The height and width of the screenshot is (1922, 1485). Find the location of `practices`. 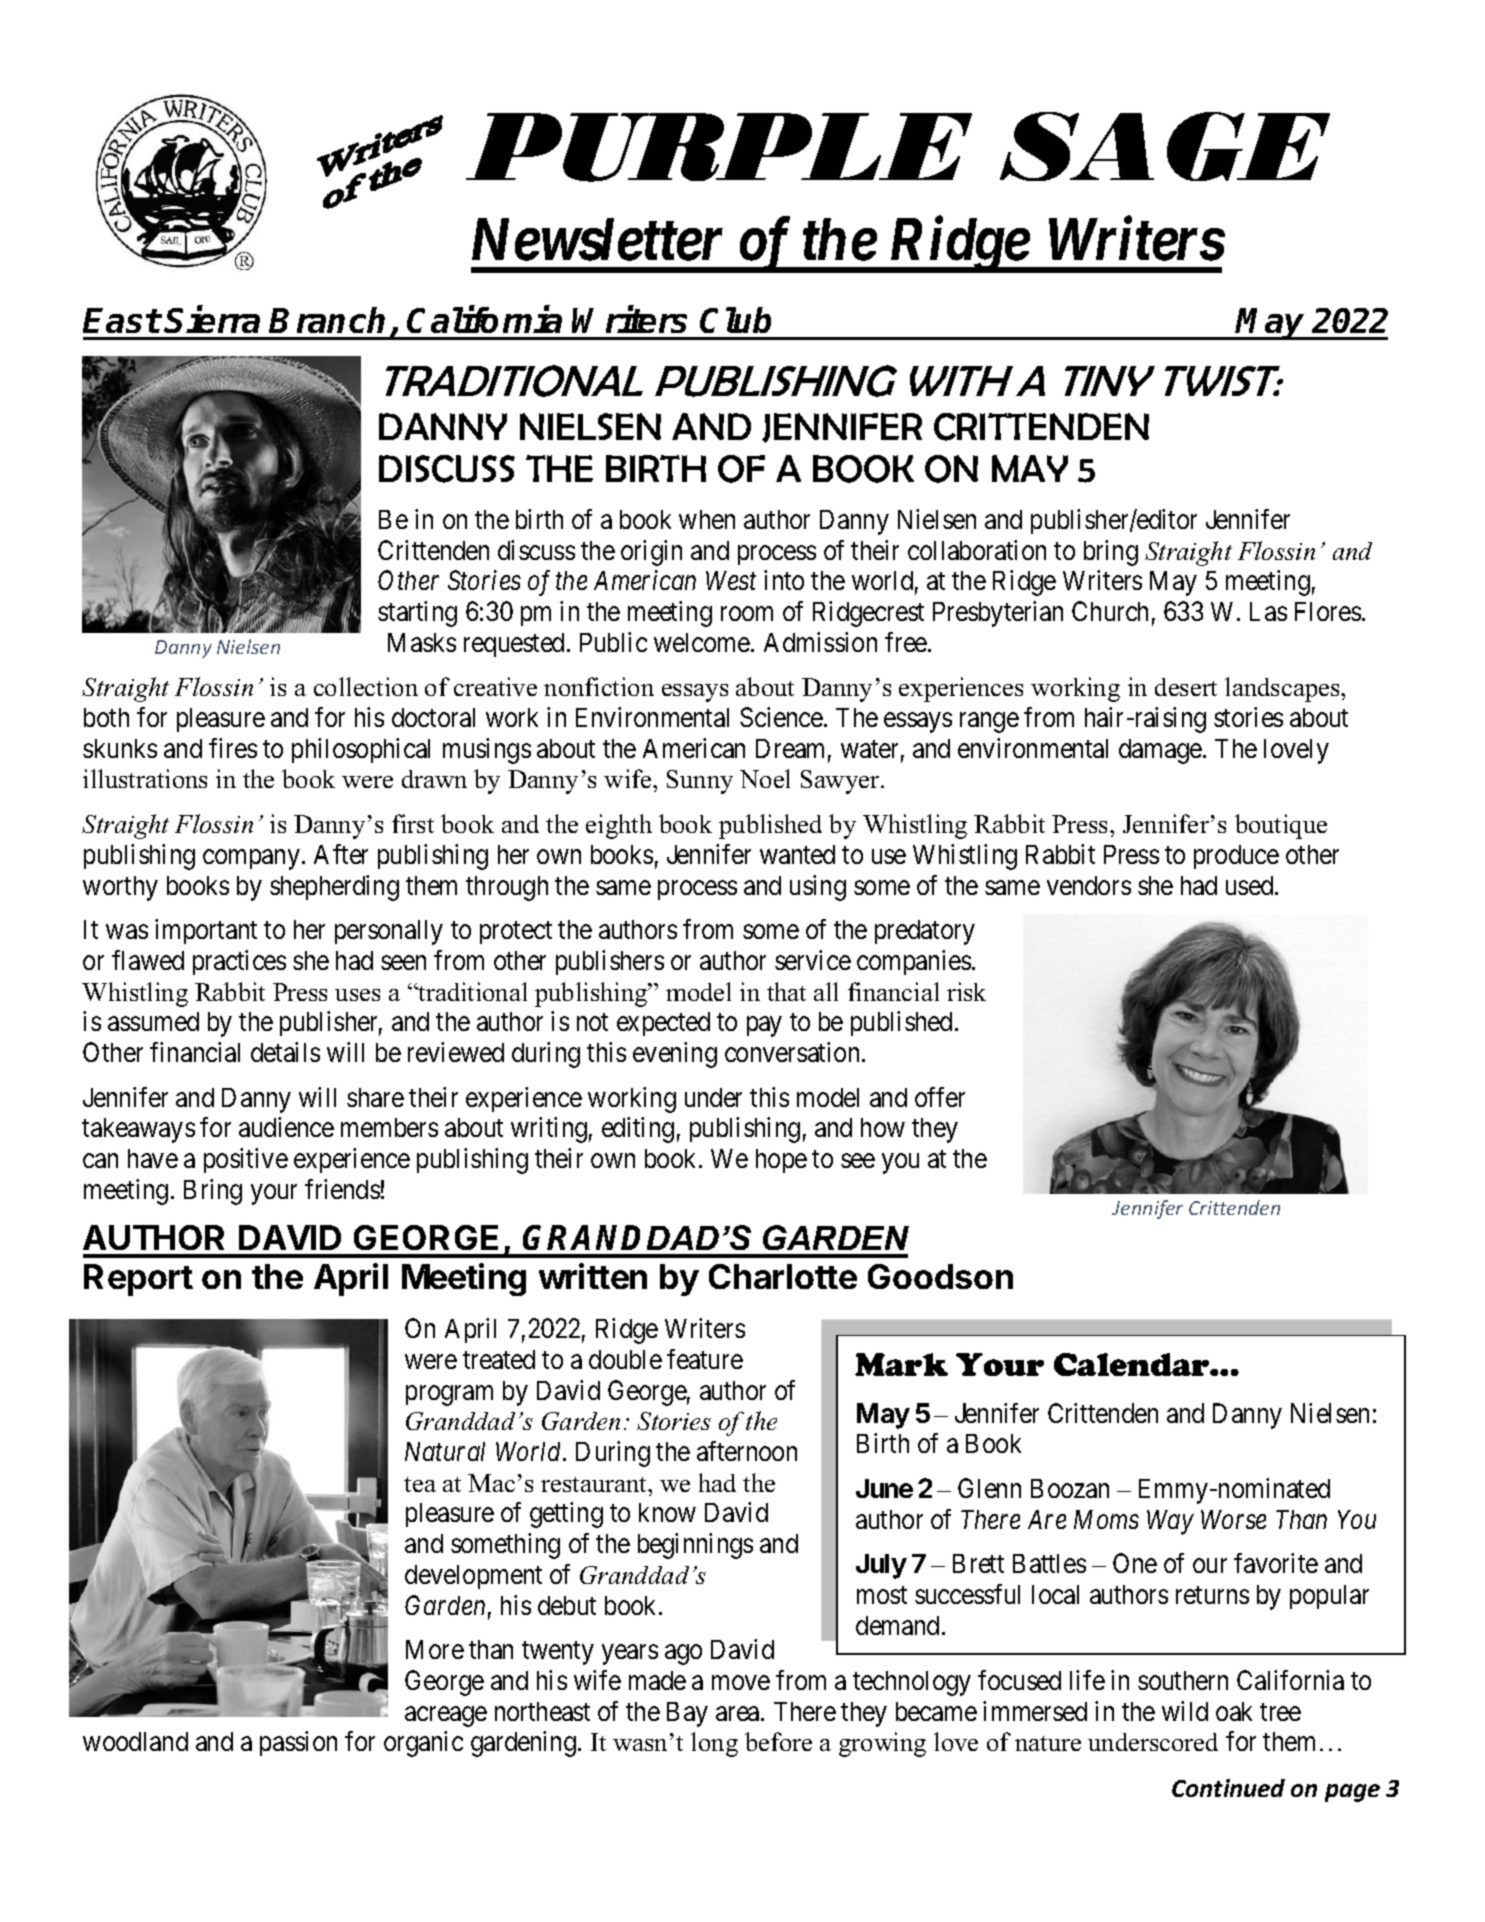

practices is located at coordinates (239, 962).
